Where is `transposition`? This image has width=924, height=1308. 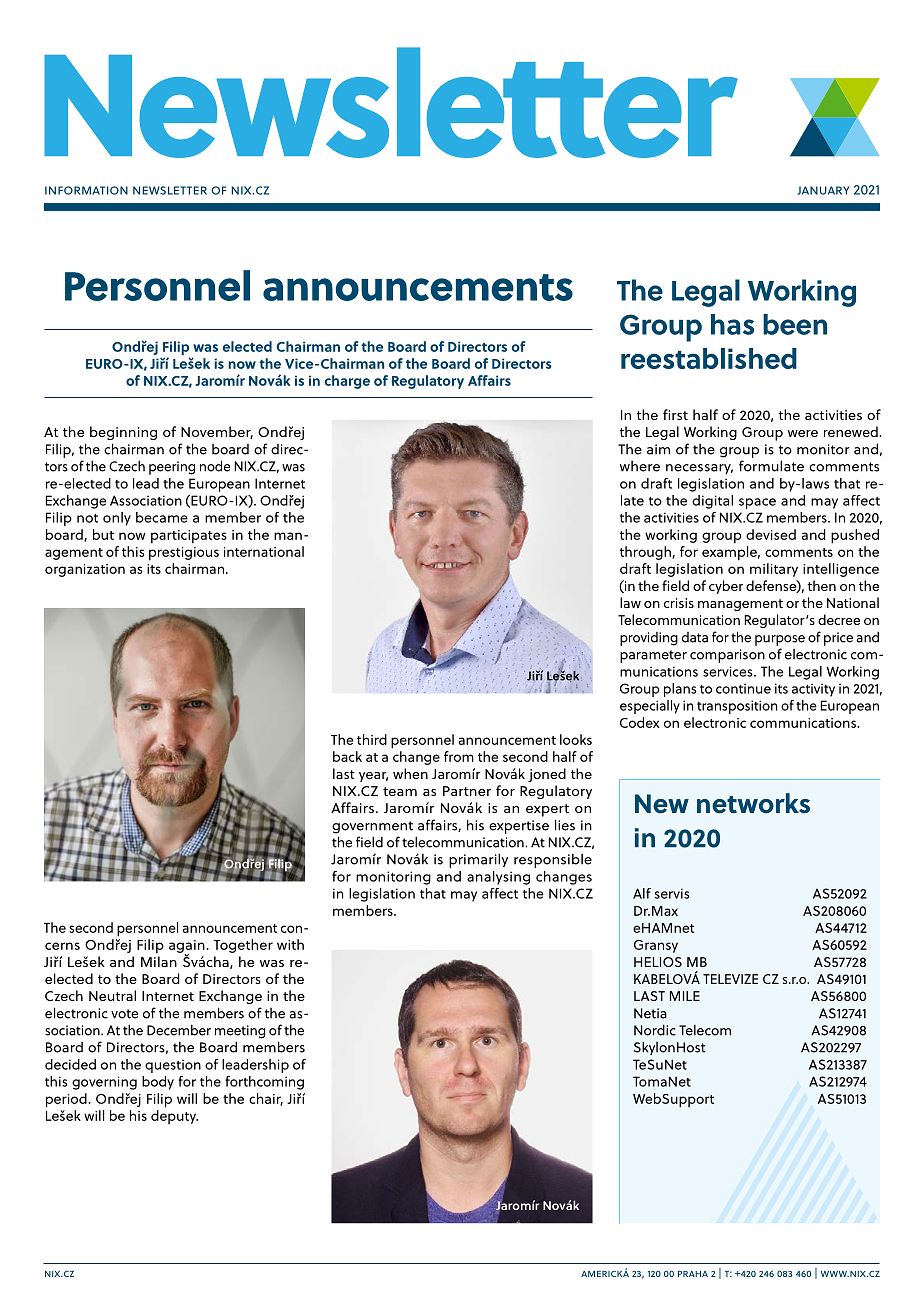 transposition is located at coordinates (737, 707).
